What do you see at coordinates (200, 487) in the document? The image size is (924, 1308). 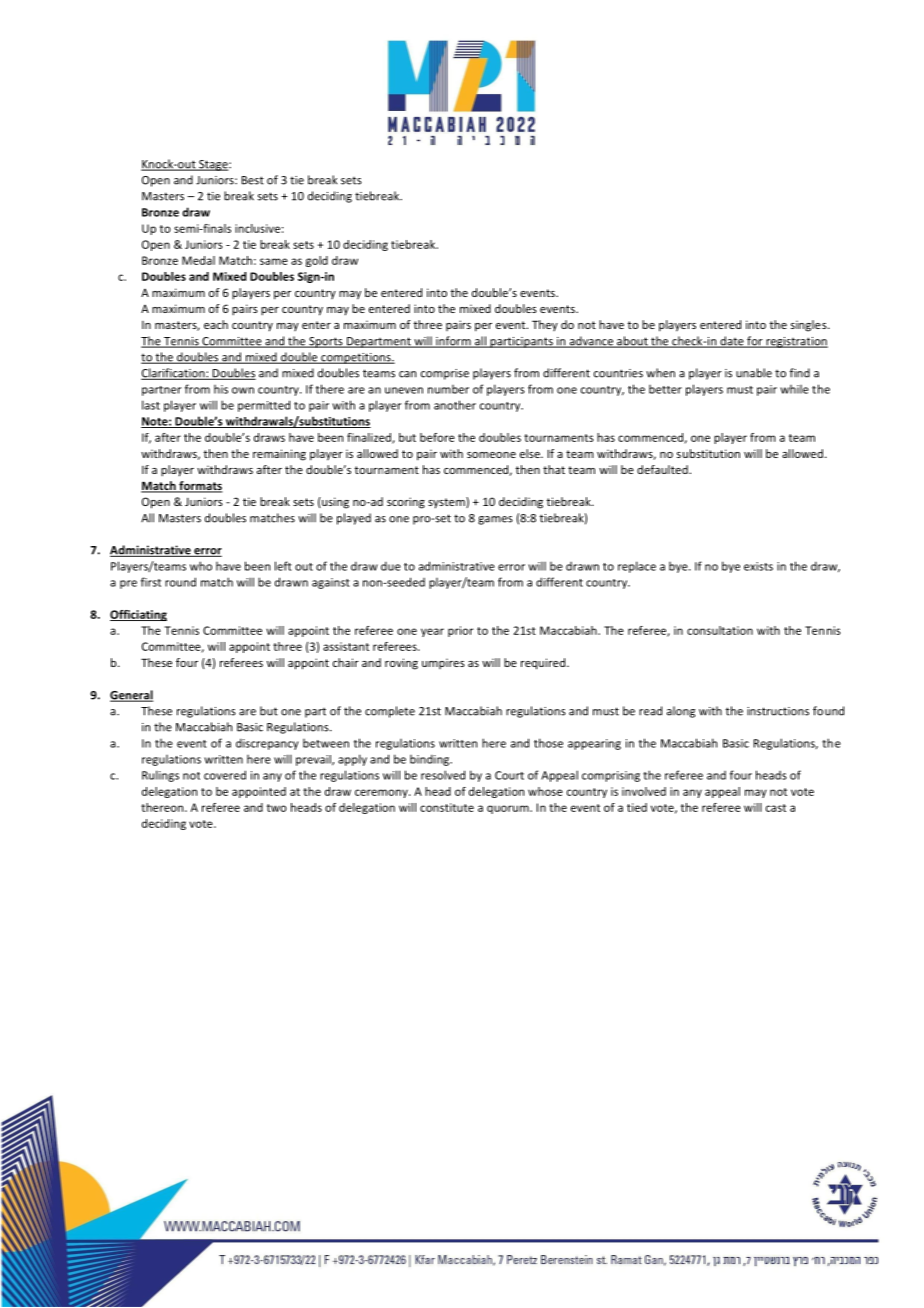 I see `formats` at bounding box center [200, 487].
